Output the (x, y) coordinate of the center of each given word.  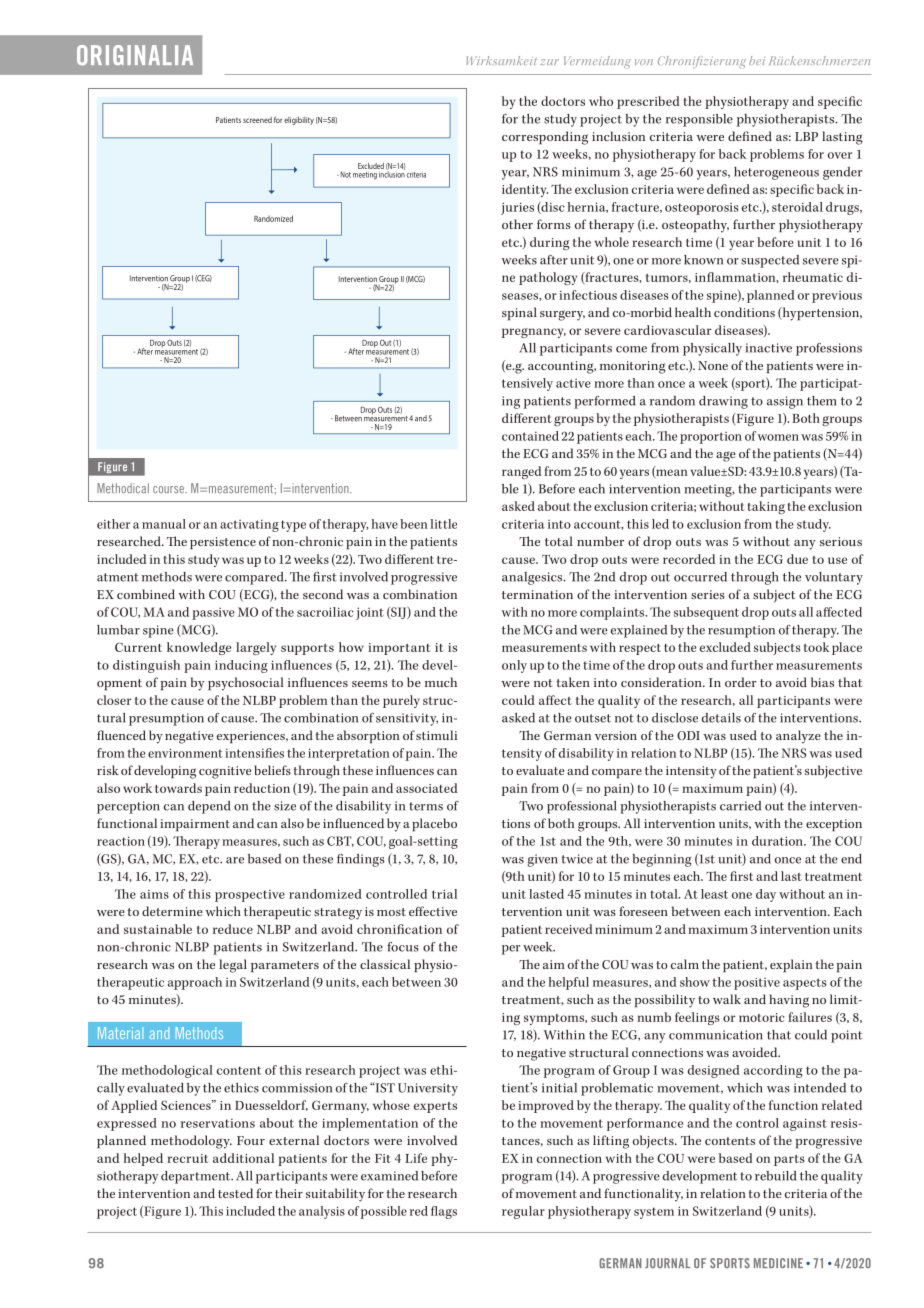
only (514, 666)
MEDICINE (778, 1263)
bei (757, 60)
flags (444, 1212)
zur (549, 62)
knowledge (199, 648)
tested (235, 1193)
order (741, 682)
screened (257, 120)
